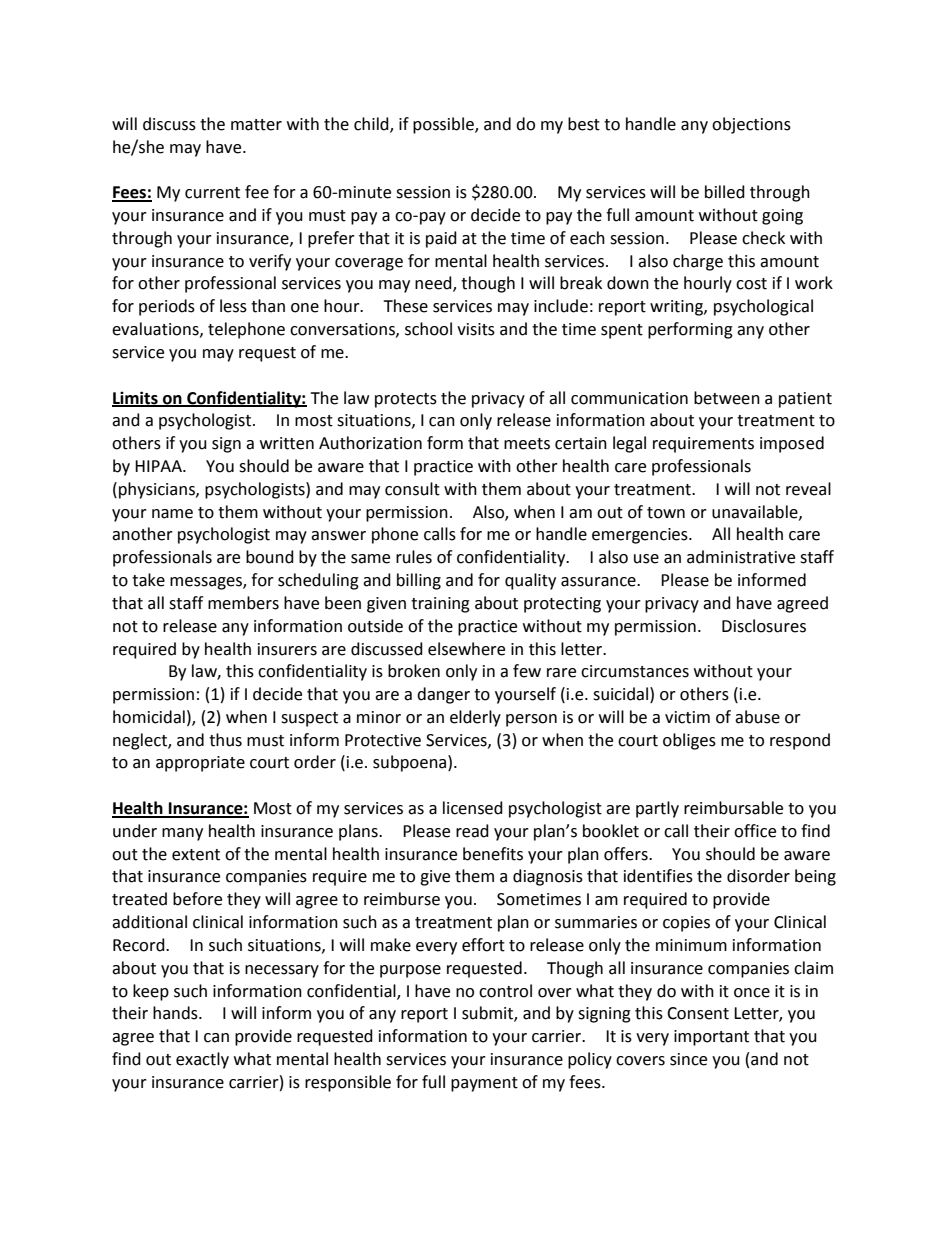 The width and height of the page is (952, 1233). What do you see at coordinates (172, 514) in the page?
I see `name` at bounding box center [172, 514].
